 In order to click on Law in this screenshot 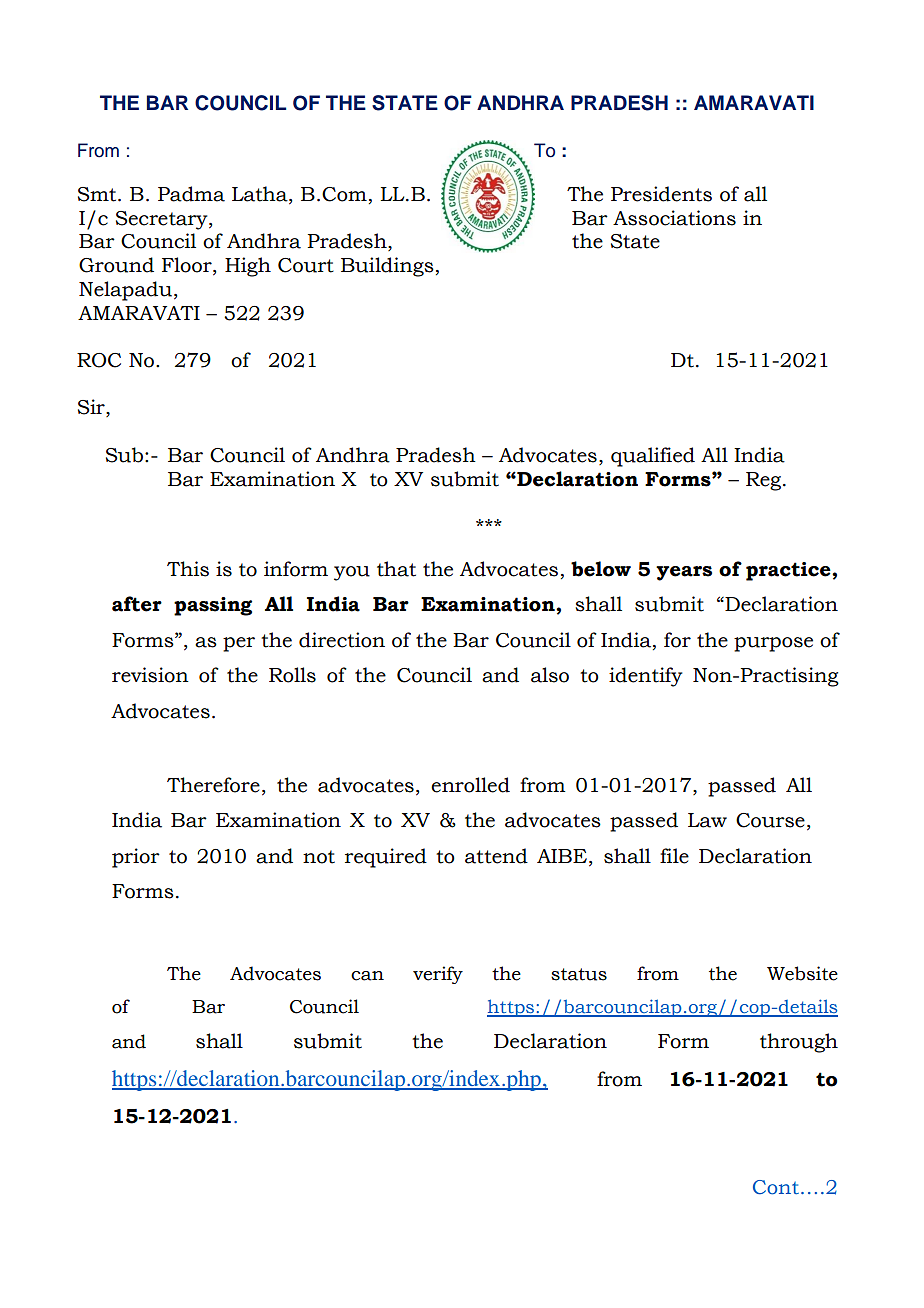, I will do `click(707, 820)`.
